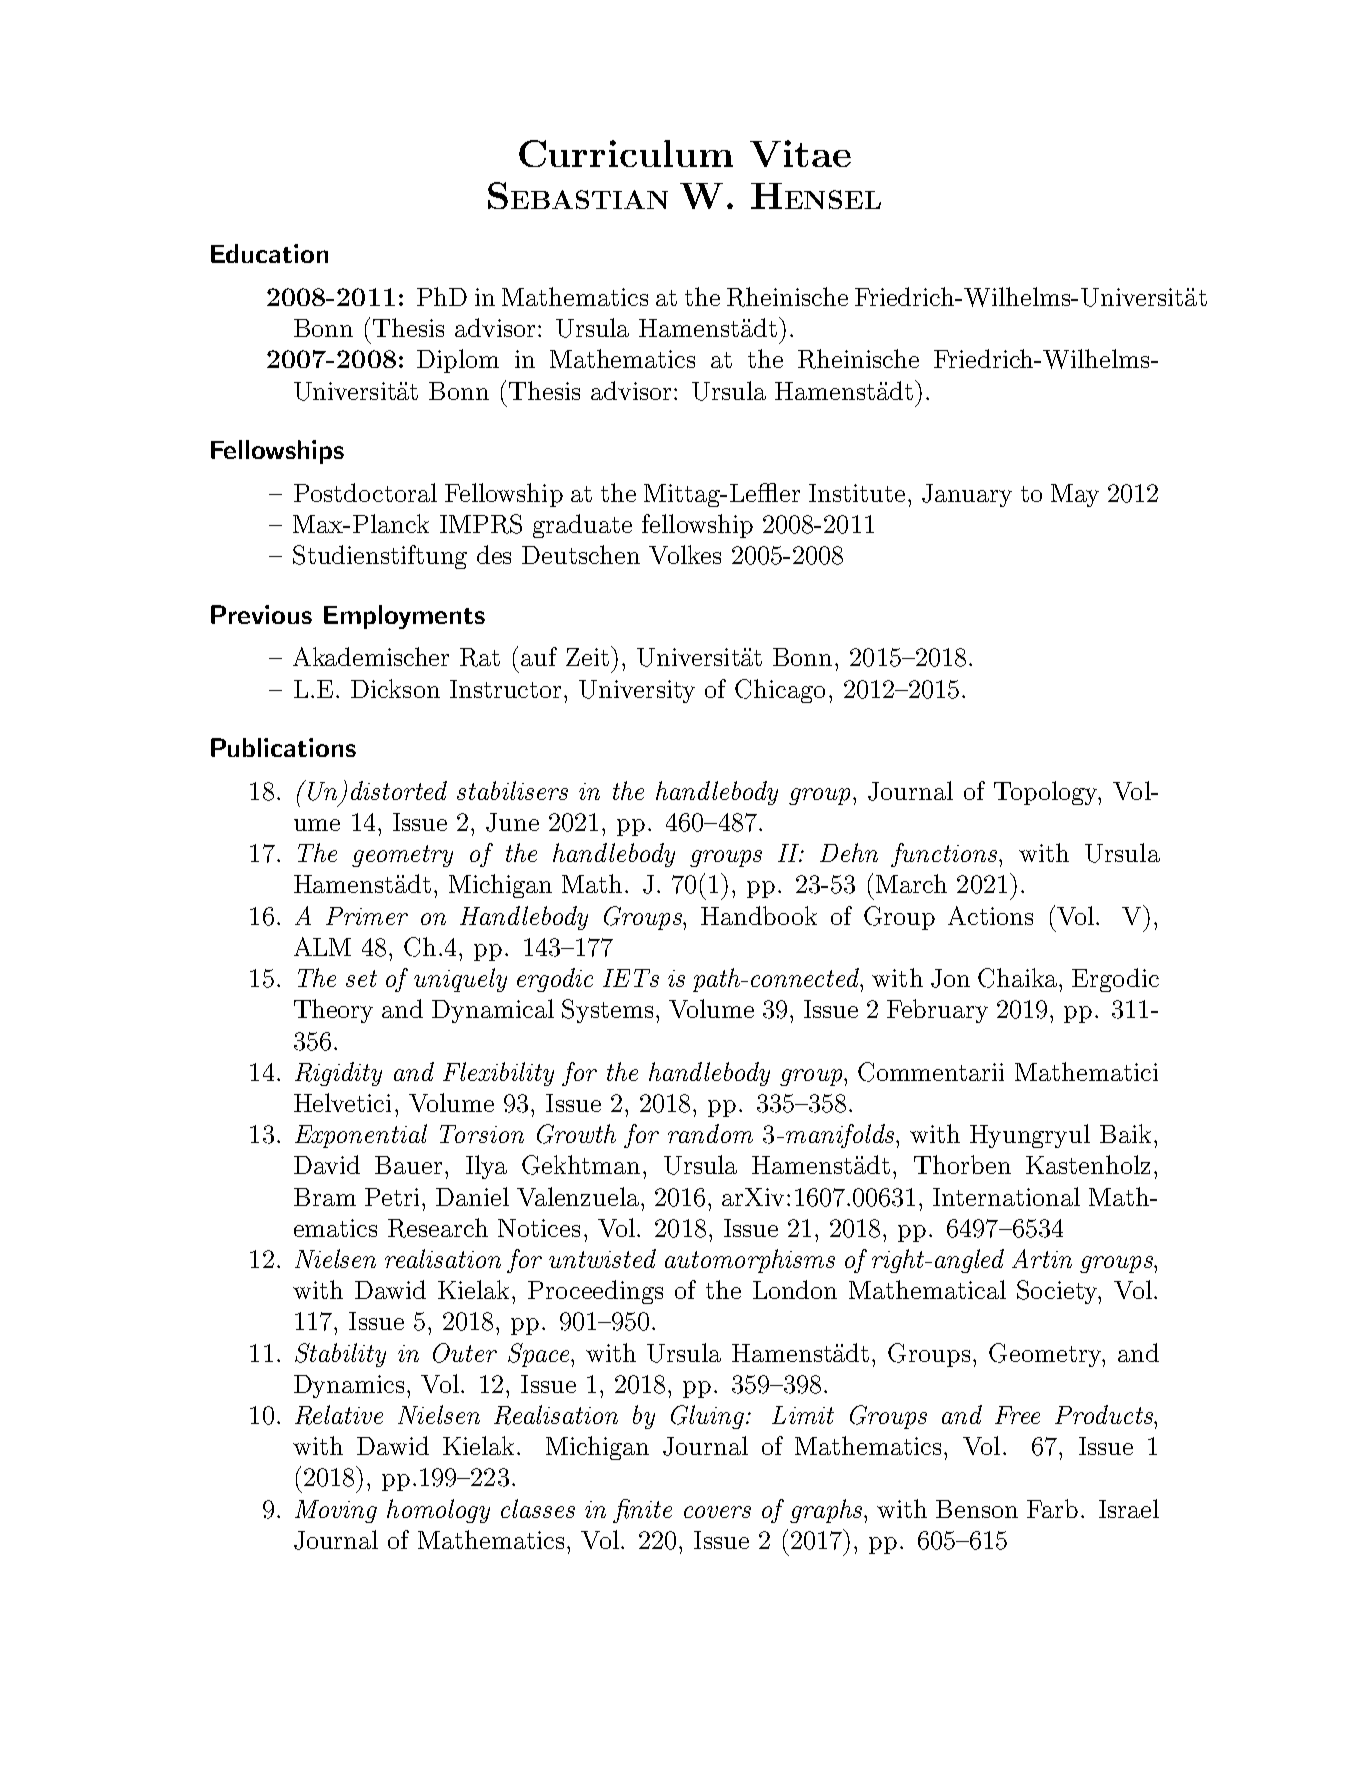 This screenshot has width=1369, height=1772. What do you see at coordinates (582, 526) in the screenshot?
I see `graduate` at bounding box center [582, 526].
